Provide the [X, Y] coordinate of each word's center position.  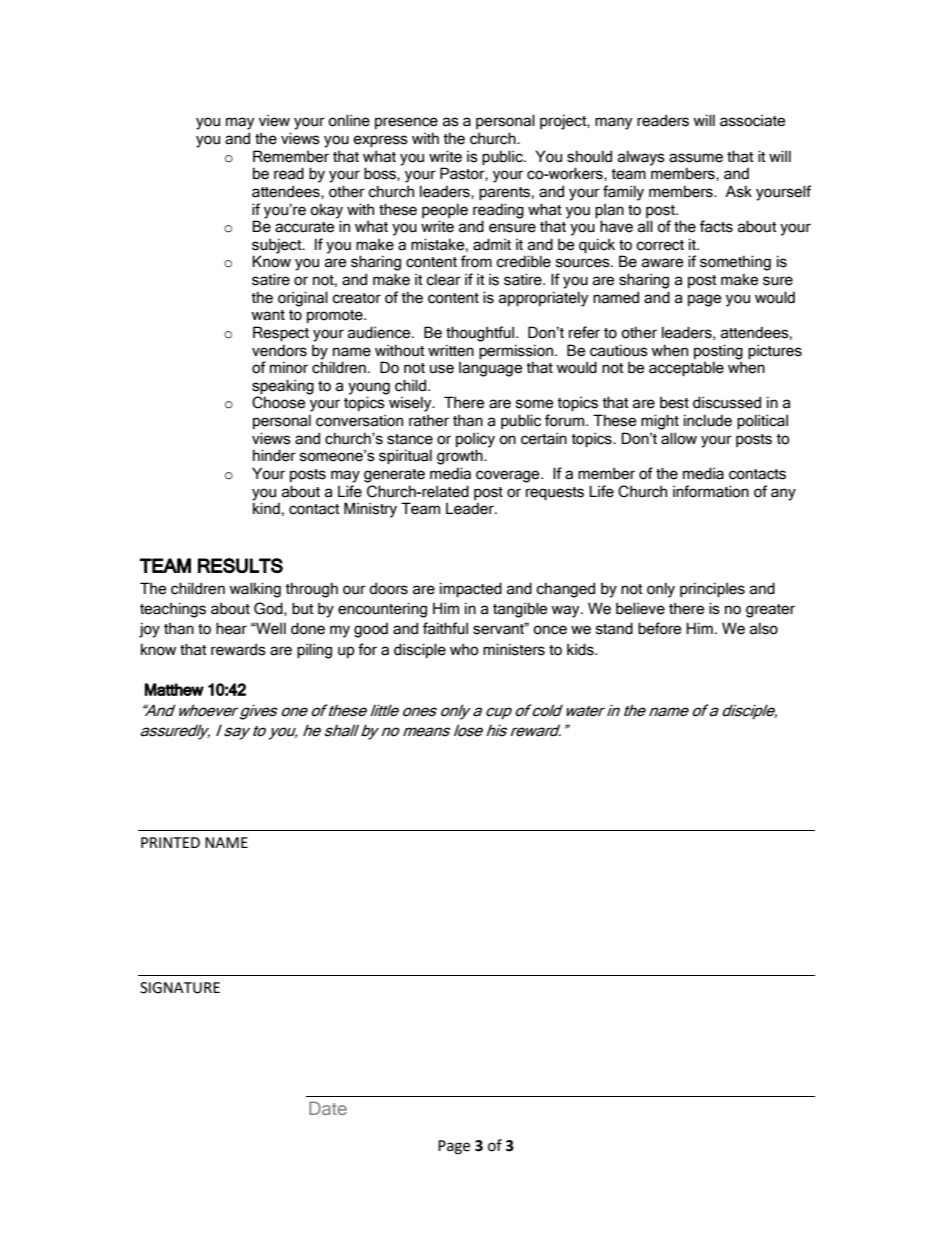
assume [696, 158]
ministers [514, 649]
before [660, 628]
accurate [305, 227]
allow [679, 438]
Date [328, 1108]
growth [461, 457]
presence [406, 123]
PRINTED [170, 842]
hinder [274, 455]
